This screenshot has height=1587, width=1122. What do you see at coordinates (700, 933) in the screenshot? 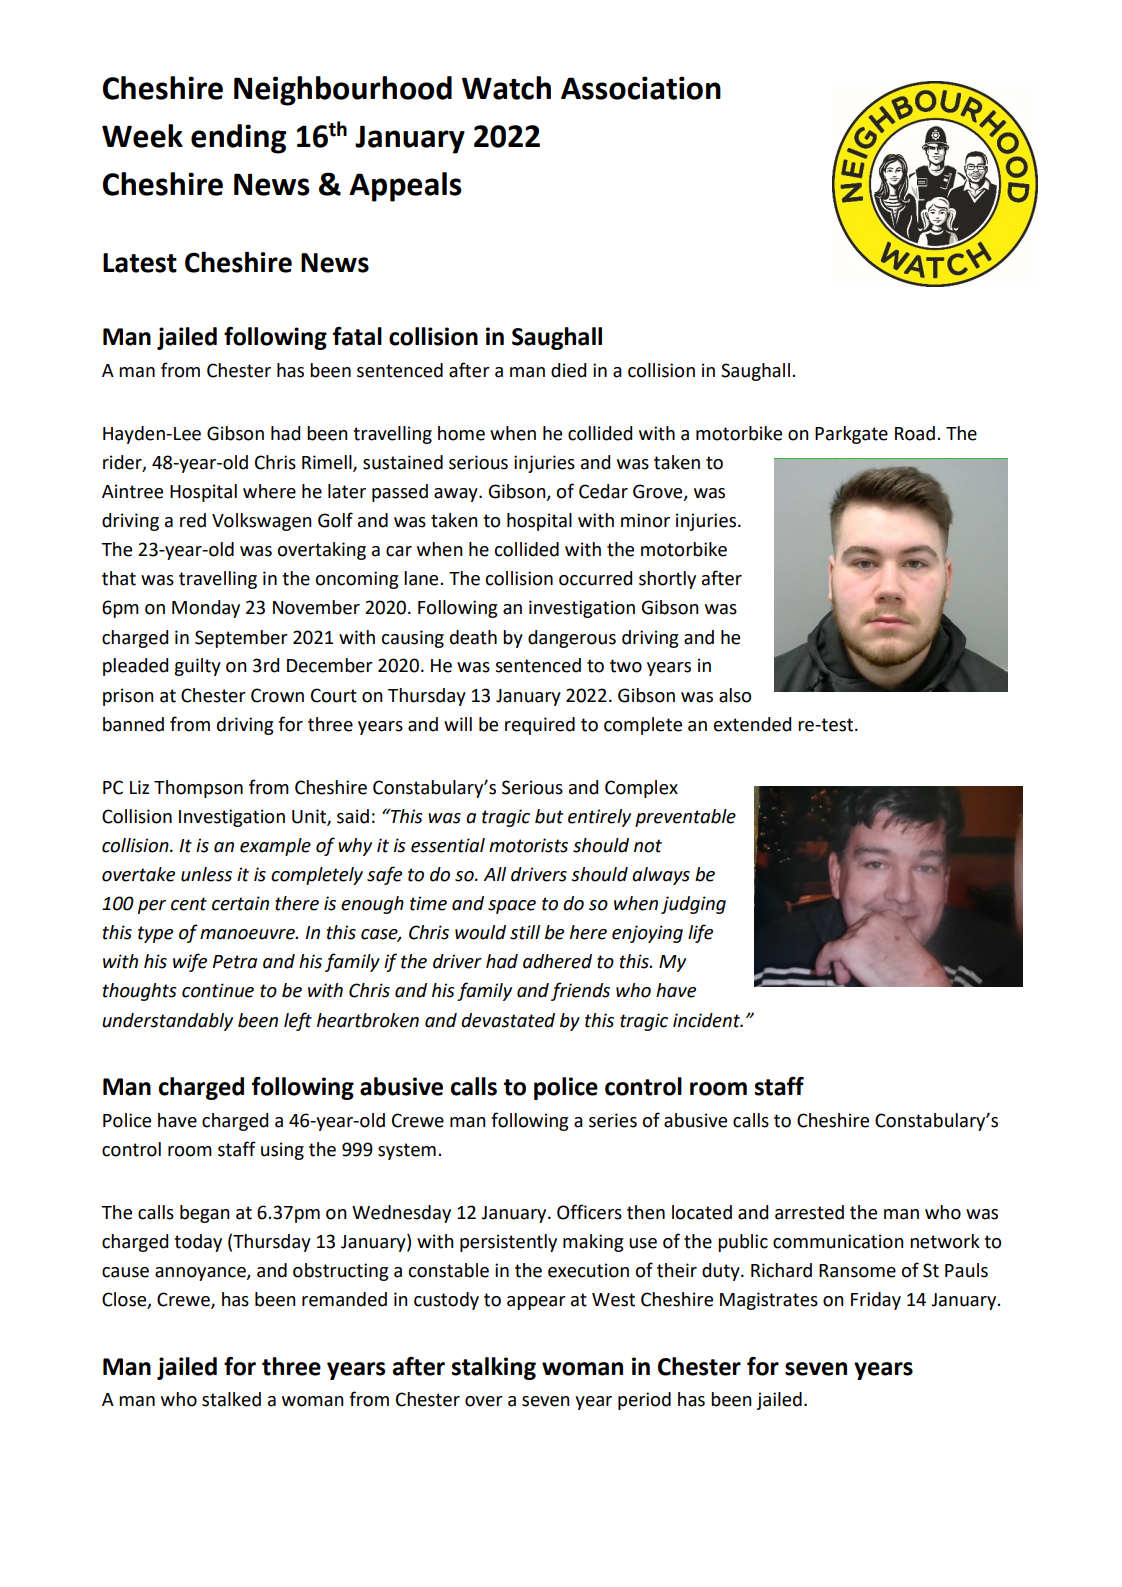
I see `life` at bounding box center [700, 933].
